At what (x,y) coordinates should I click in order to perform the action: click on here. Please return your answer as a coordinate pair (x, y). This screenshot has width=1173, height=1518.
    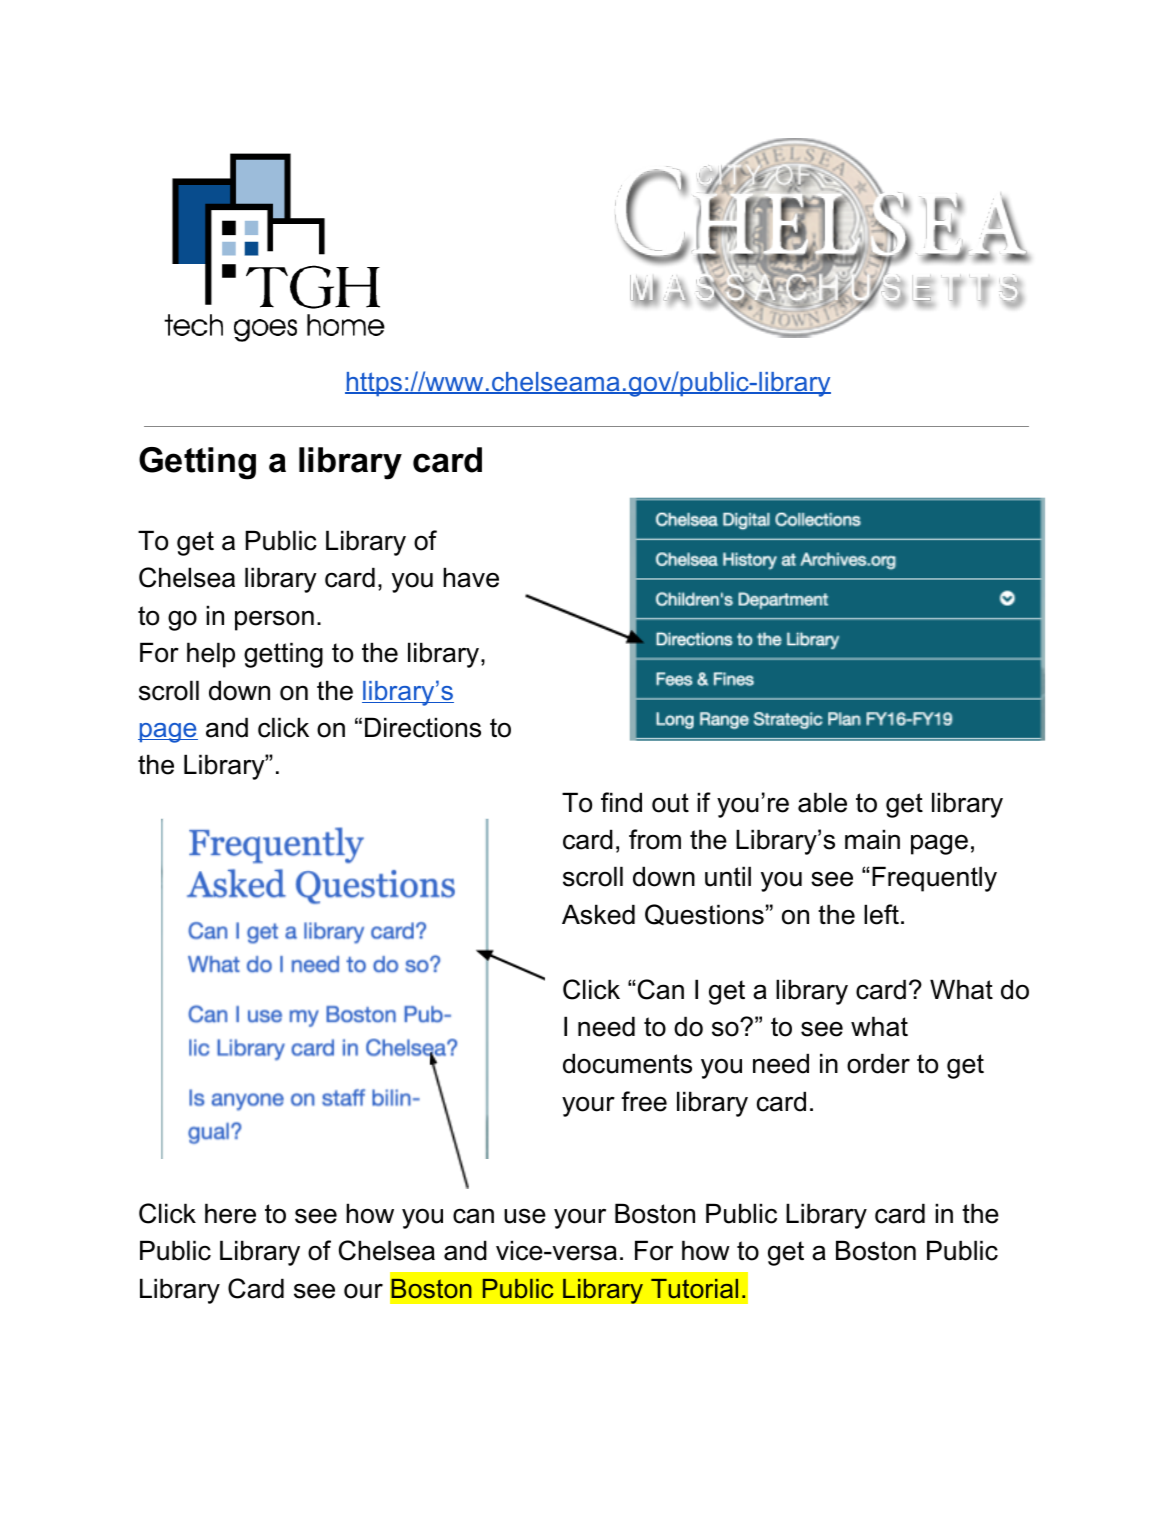
    Looking at the image, I should click on (230, 1213).
